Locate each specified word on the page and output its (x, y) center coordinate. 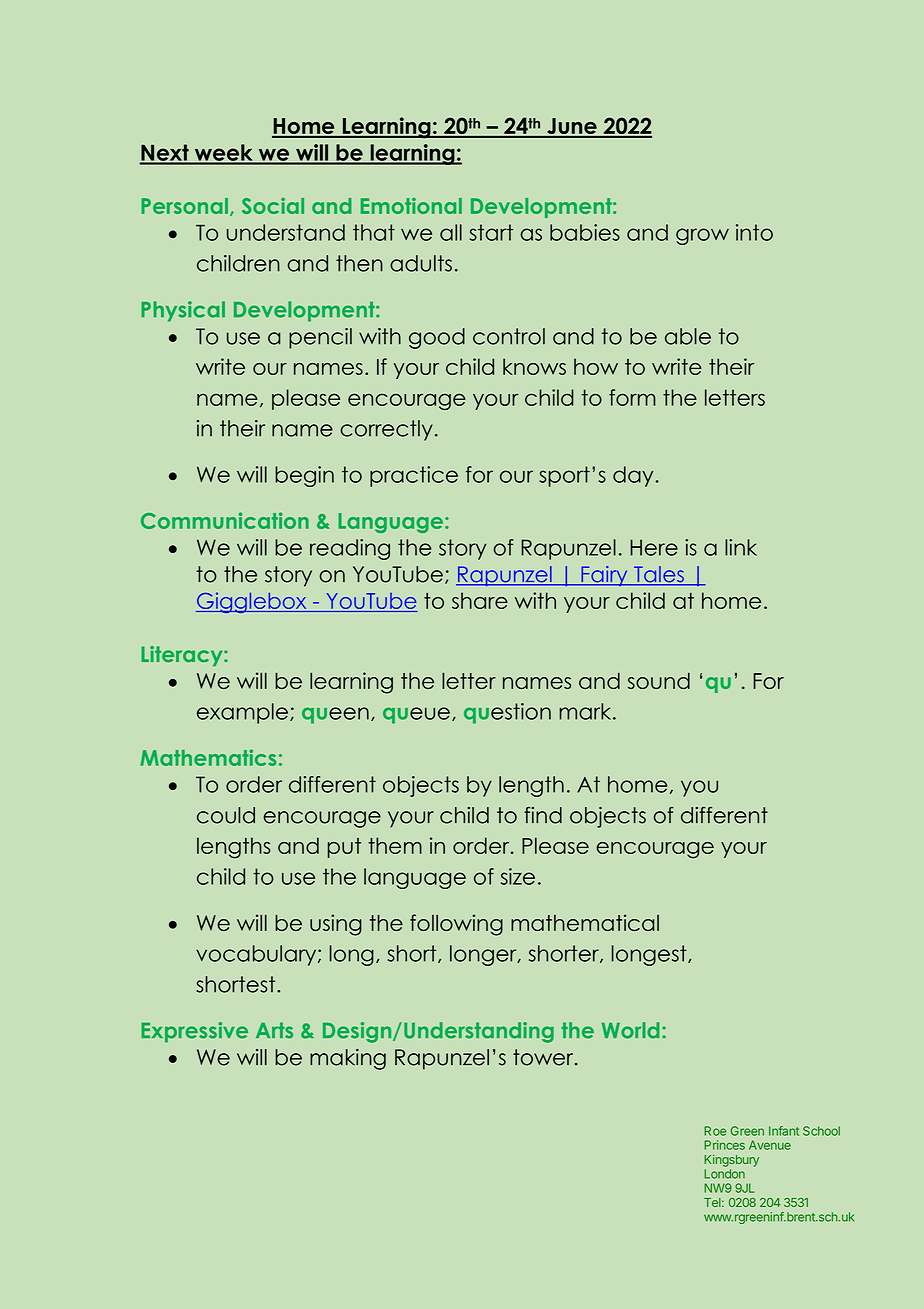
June (572, 127)
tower (544, 1057)
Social (273, 205)
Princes (724, 1145)
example (242, 713)
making (348, 1059)
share (480, 600)
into (754, 232)
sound (659, 681)
